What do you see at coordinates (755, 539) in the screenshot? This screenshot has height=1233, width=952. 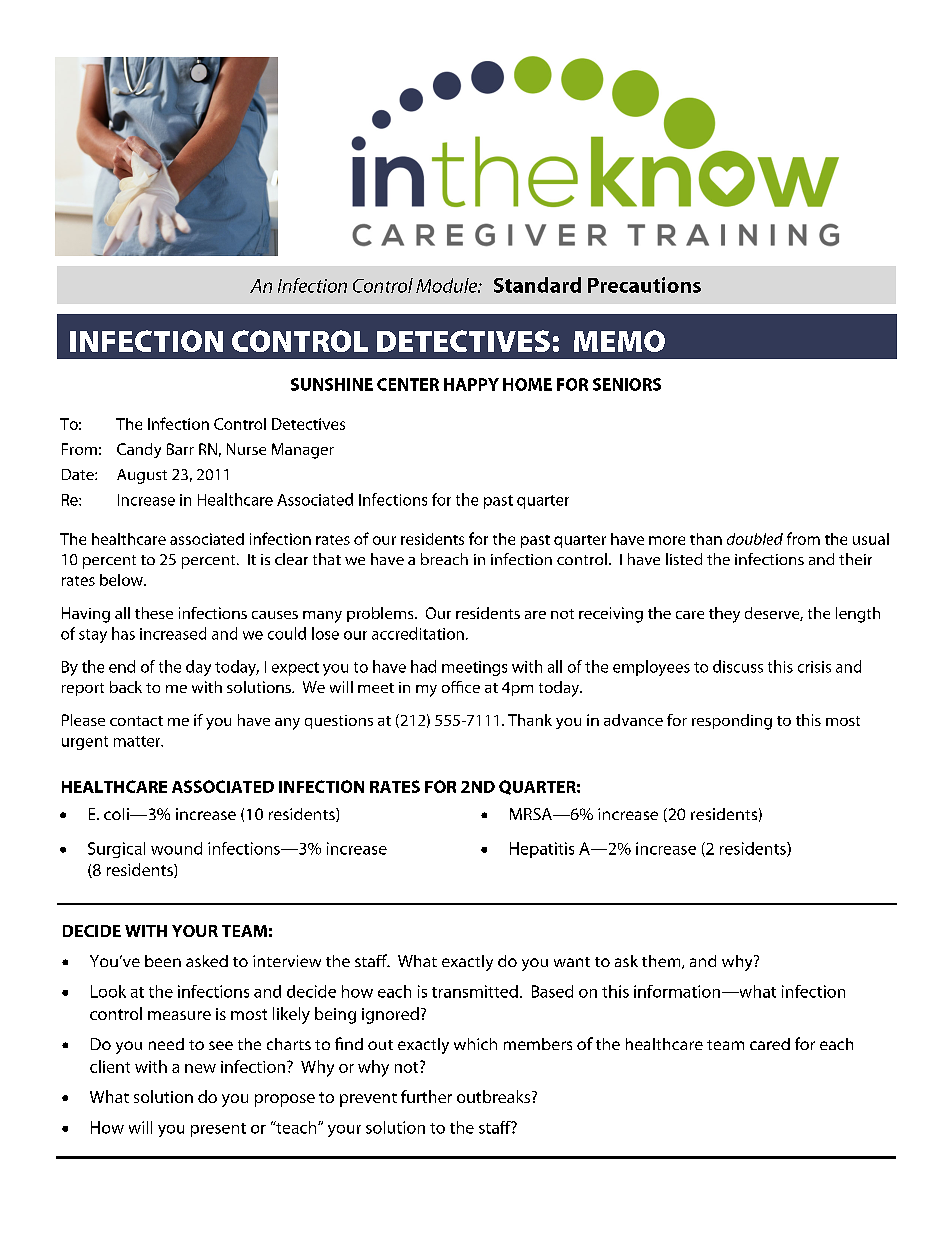 I see `doubled` at bounding box center [755, 539].
